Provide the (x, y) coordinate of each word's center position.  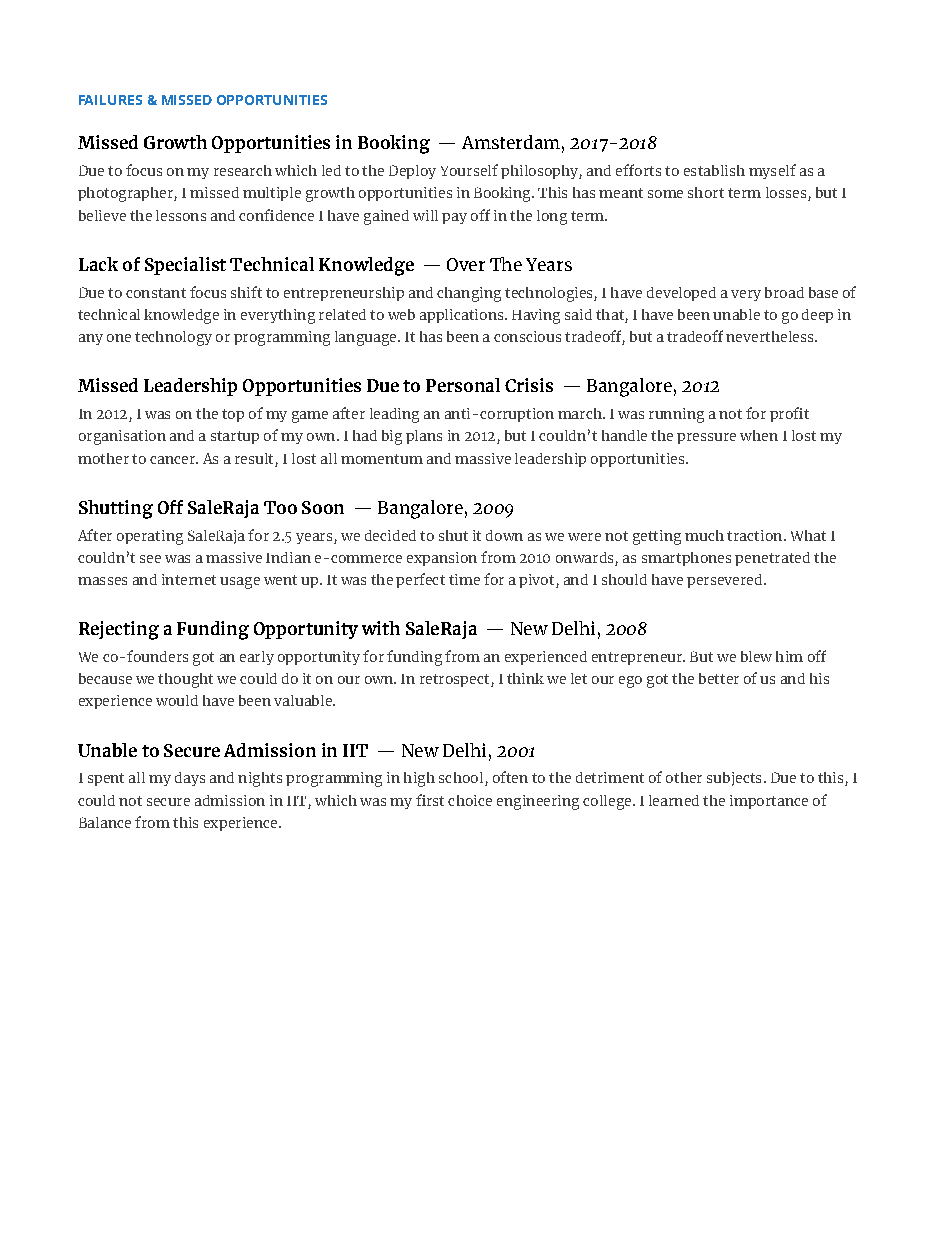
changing (469, 294)
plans (424, 437)
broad (784, 292)
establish (714, 170)
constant (156, 293)
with (381, 628)
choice (470, 800)
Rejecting (119, 630)
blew (756, 656)
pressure (706, 438)
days (190, 779)
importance (769, 802)
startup (235, 437)
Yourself (469, 170)
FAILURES (110, 100)
